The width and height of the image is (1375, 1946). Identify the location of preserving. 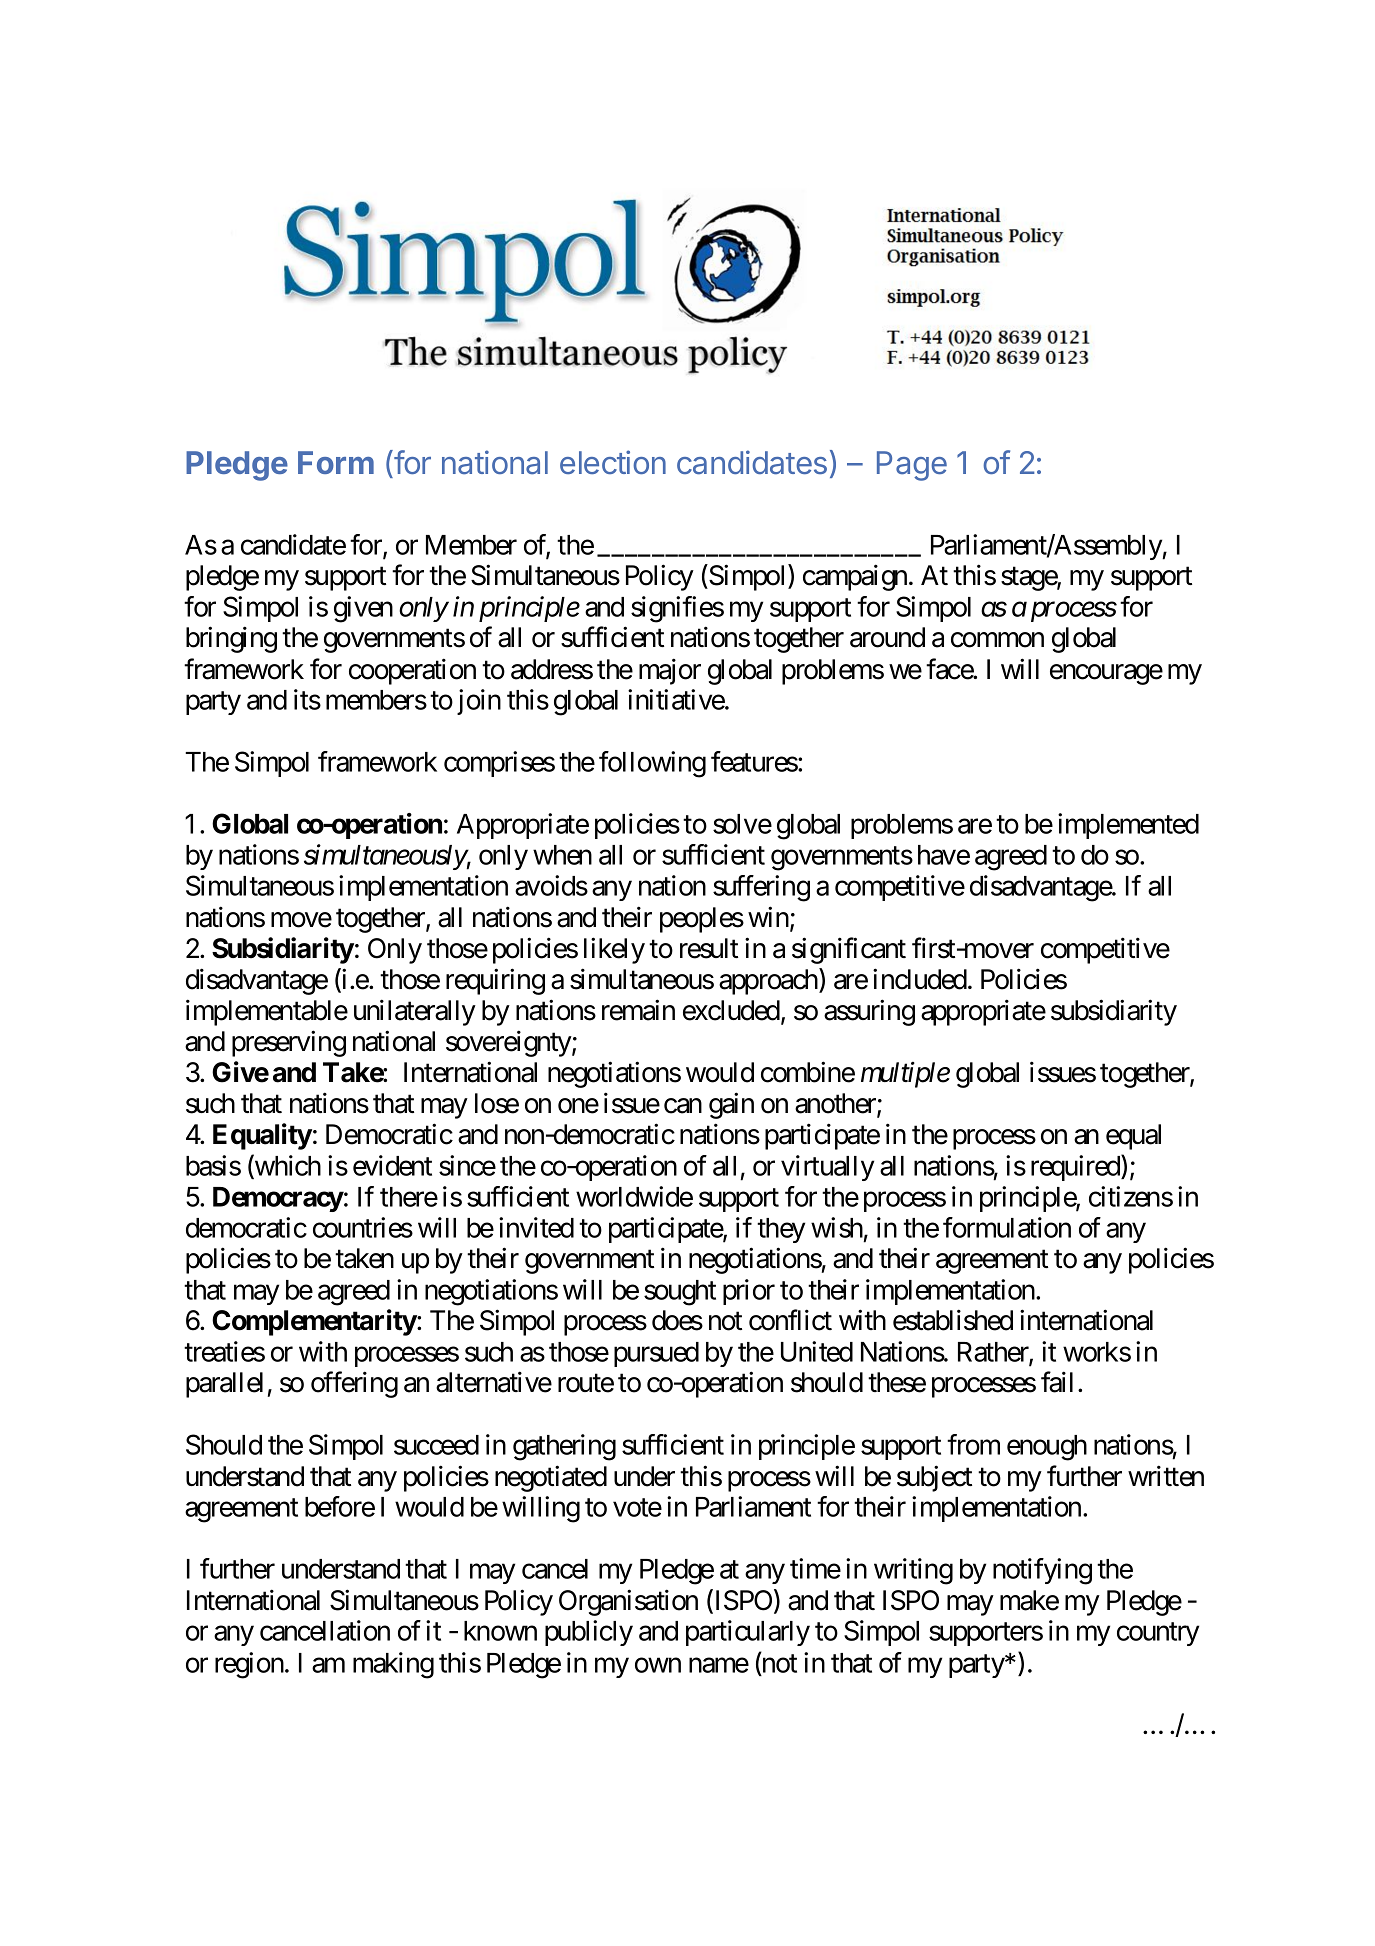
(289, 1043).
